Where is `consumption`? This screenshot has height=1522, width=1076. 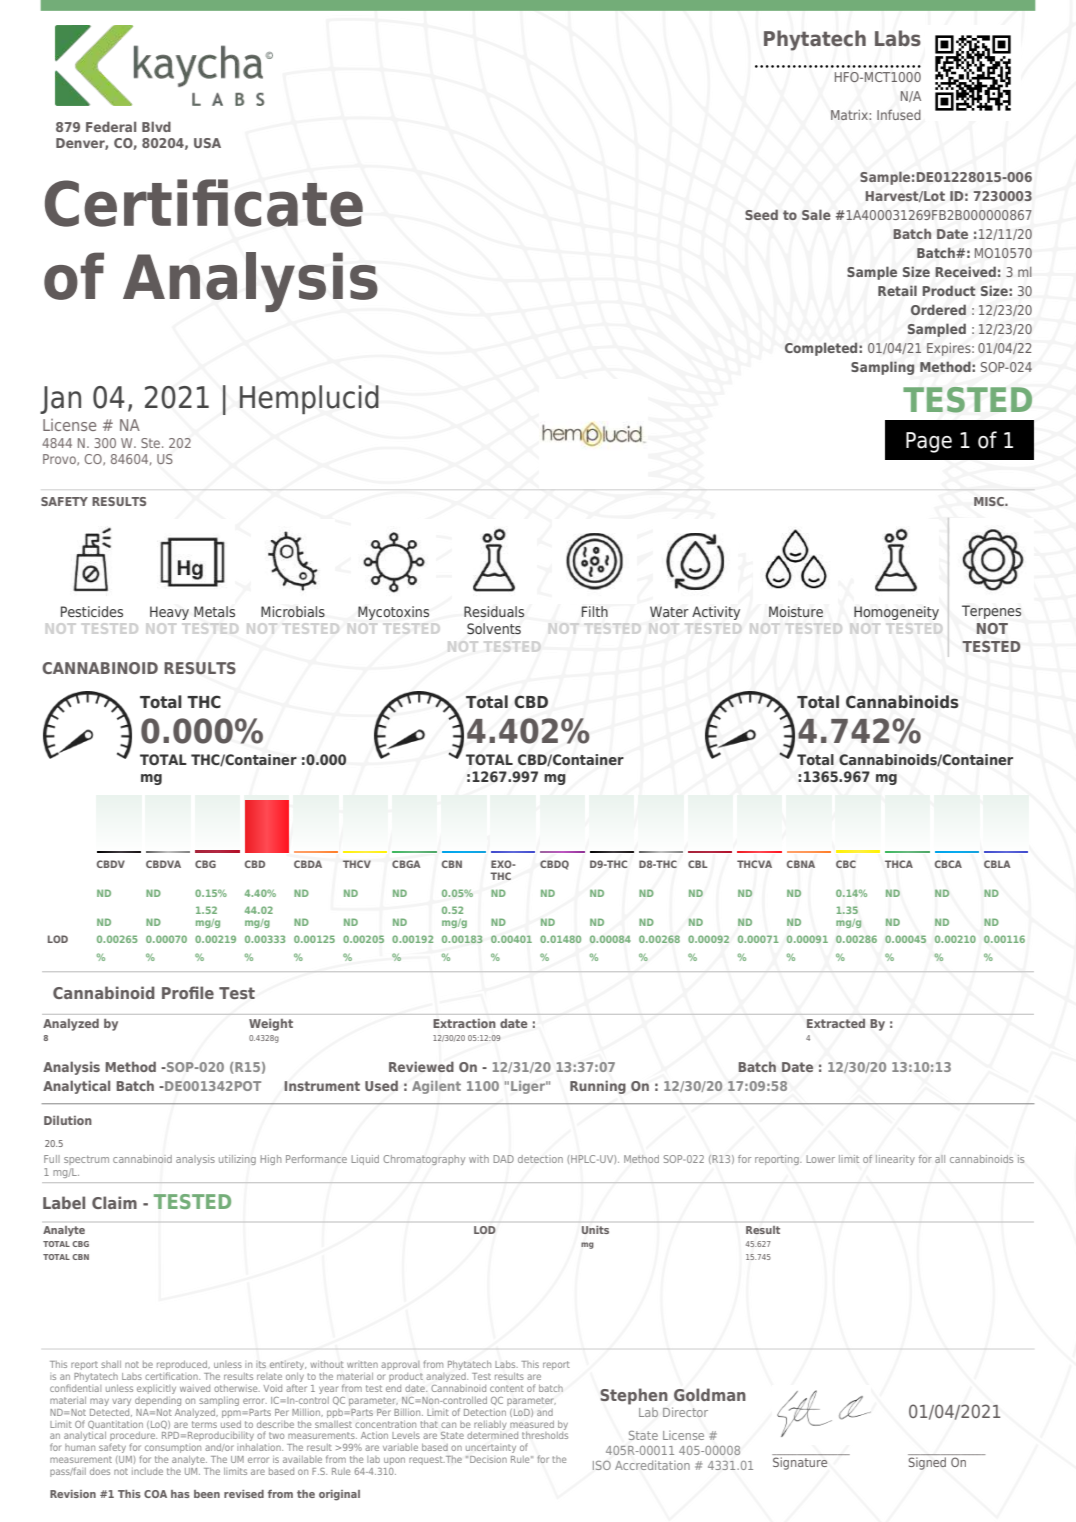 consumption is located at coordinates (173, 1448).
